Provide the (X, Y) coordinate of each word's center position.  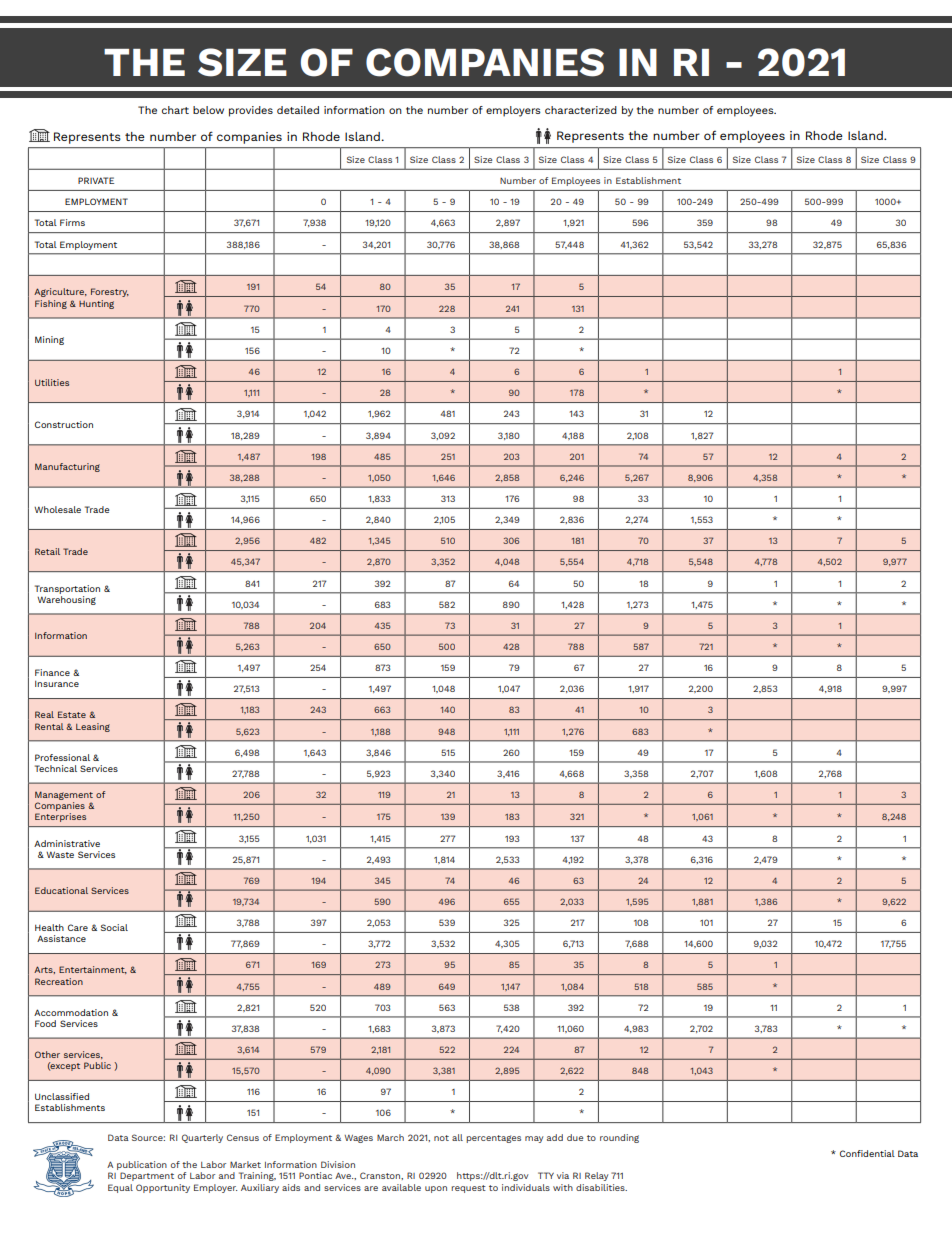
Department (147, 1176)
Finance (52, 672)
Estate (72, 714)
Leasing (93, 727)
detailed (298, 110)
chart (175, 110)
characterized (581, 110)
